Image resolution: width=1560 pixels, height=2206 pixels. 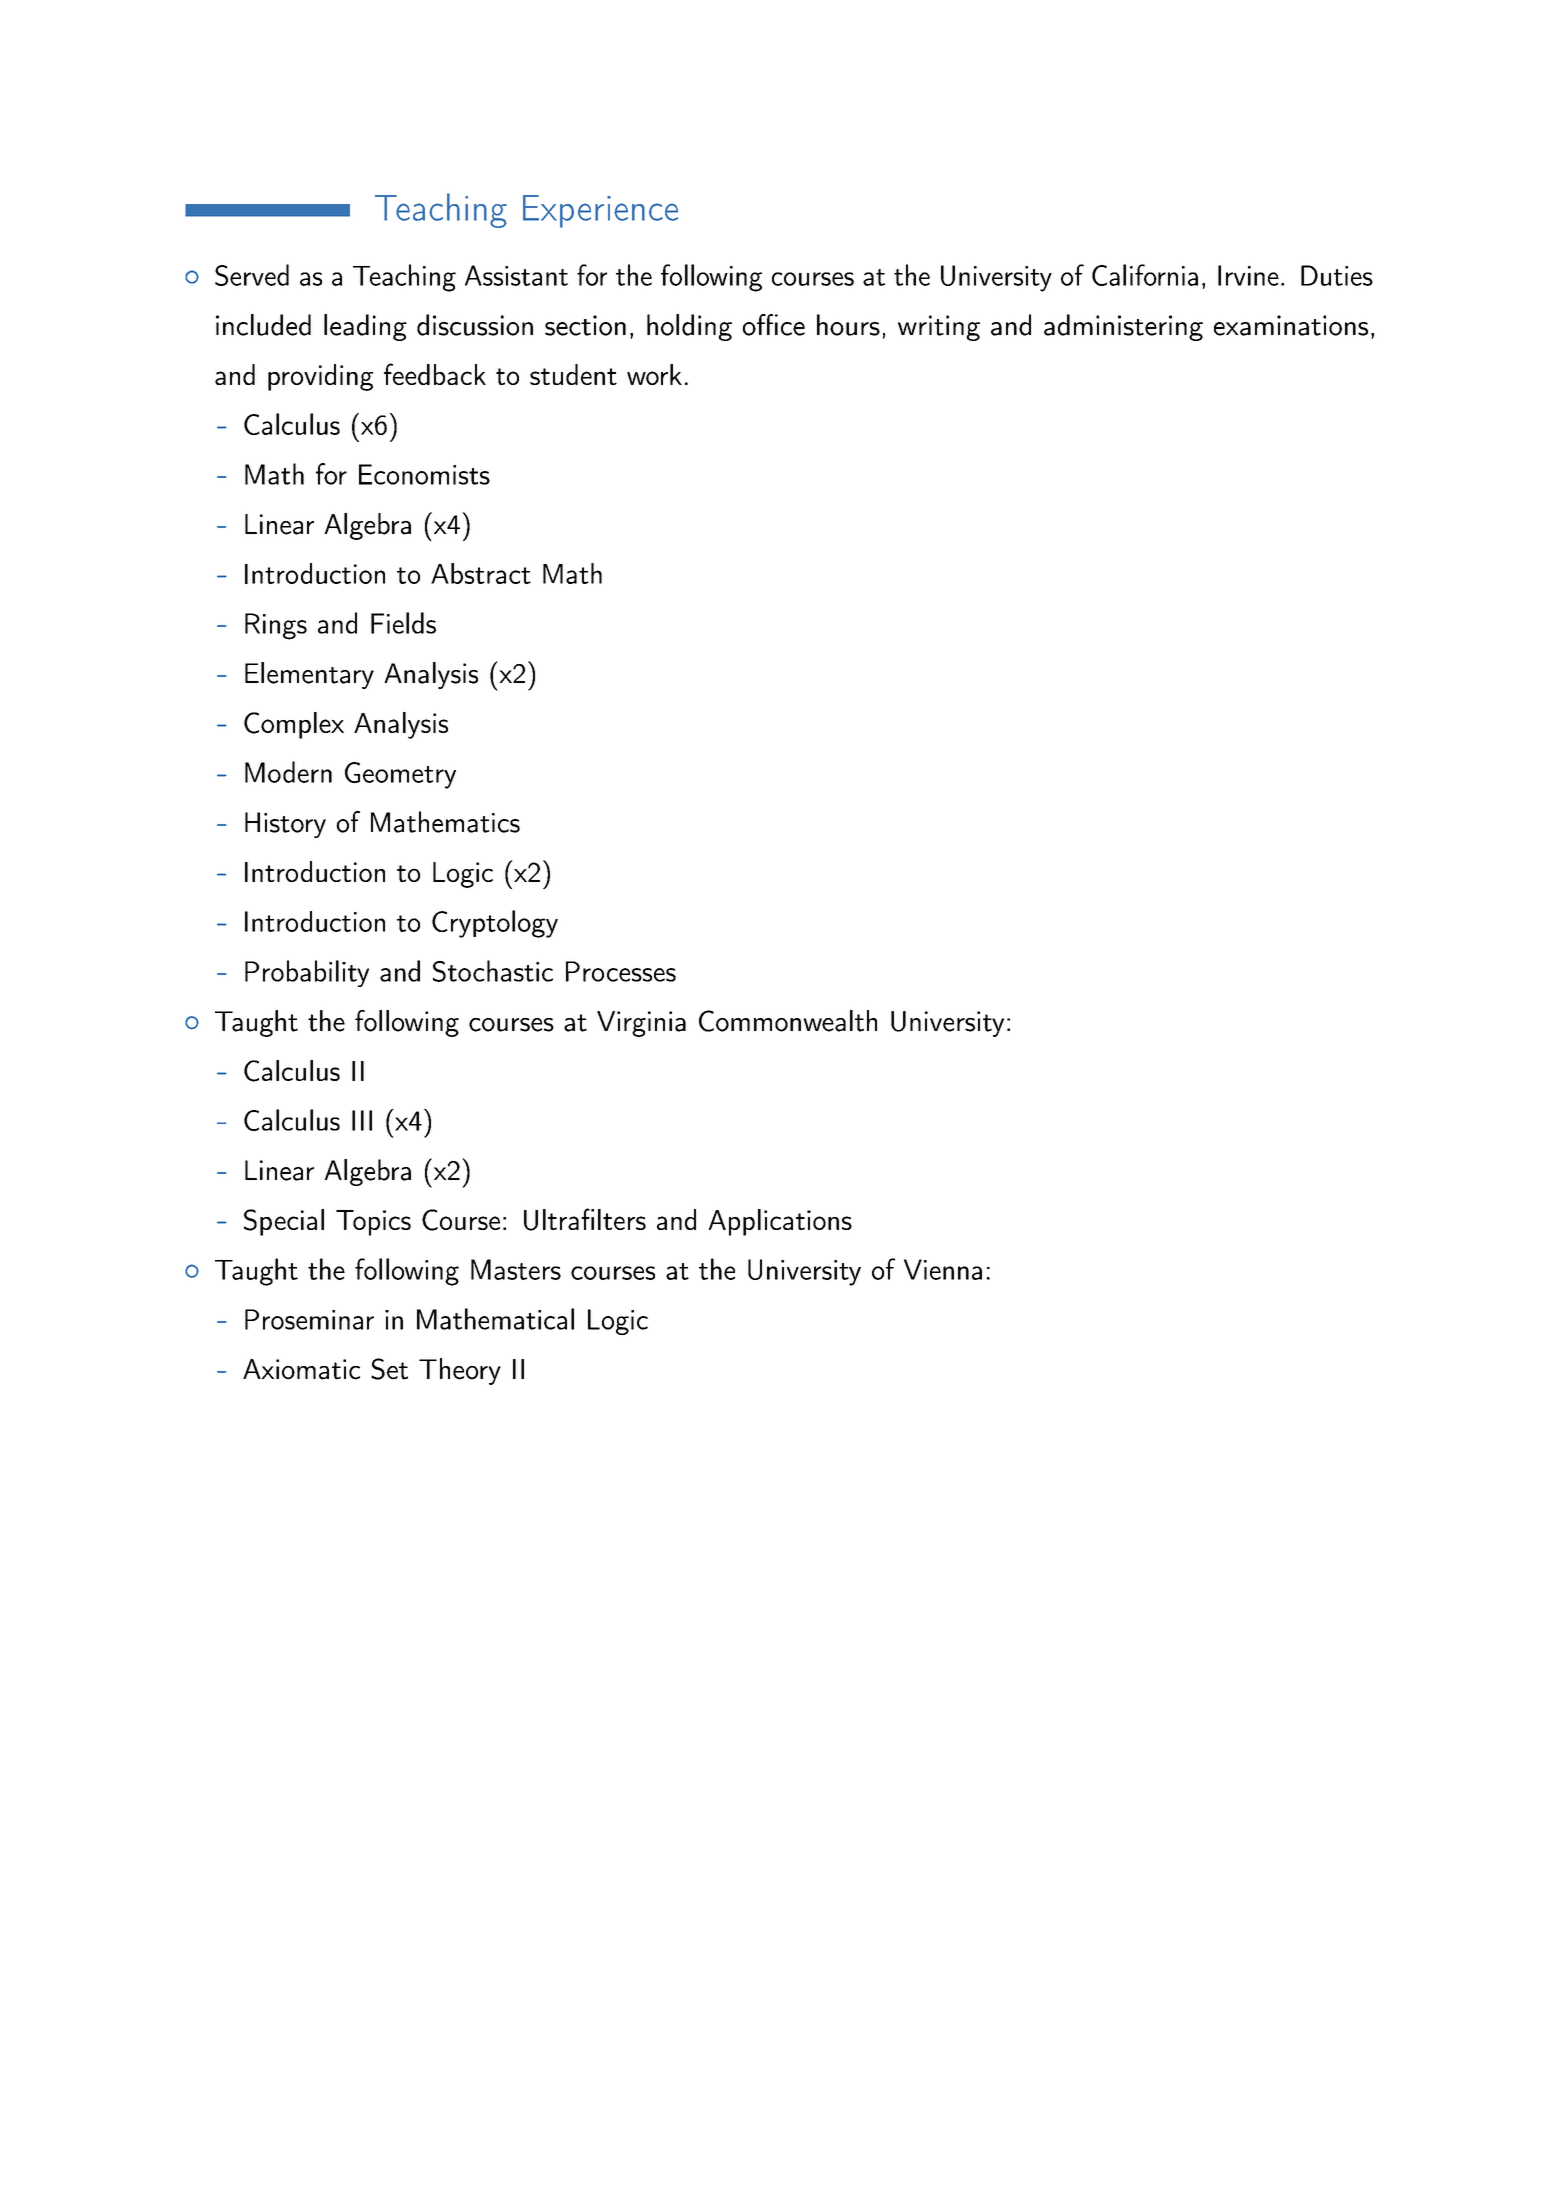 I want to click on Set, so click(x=389, y=1369).
